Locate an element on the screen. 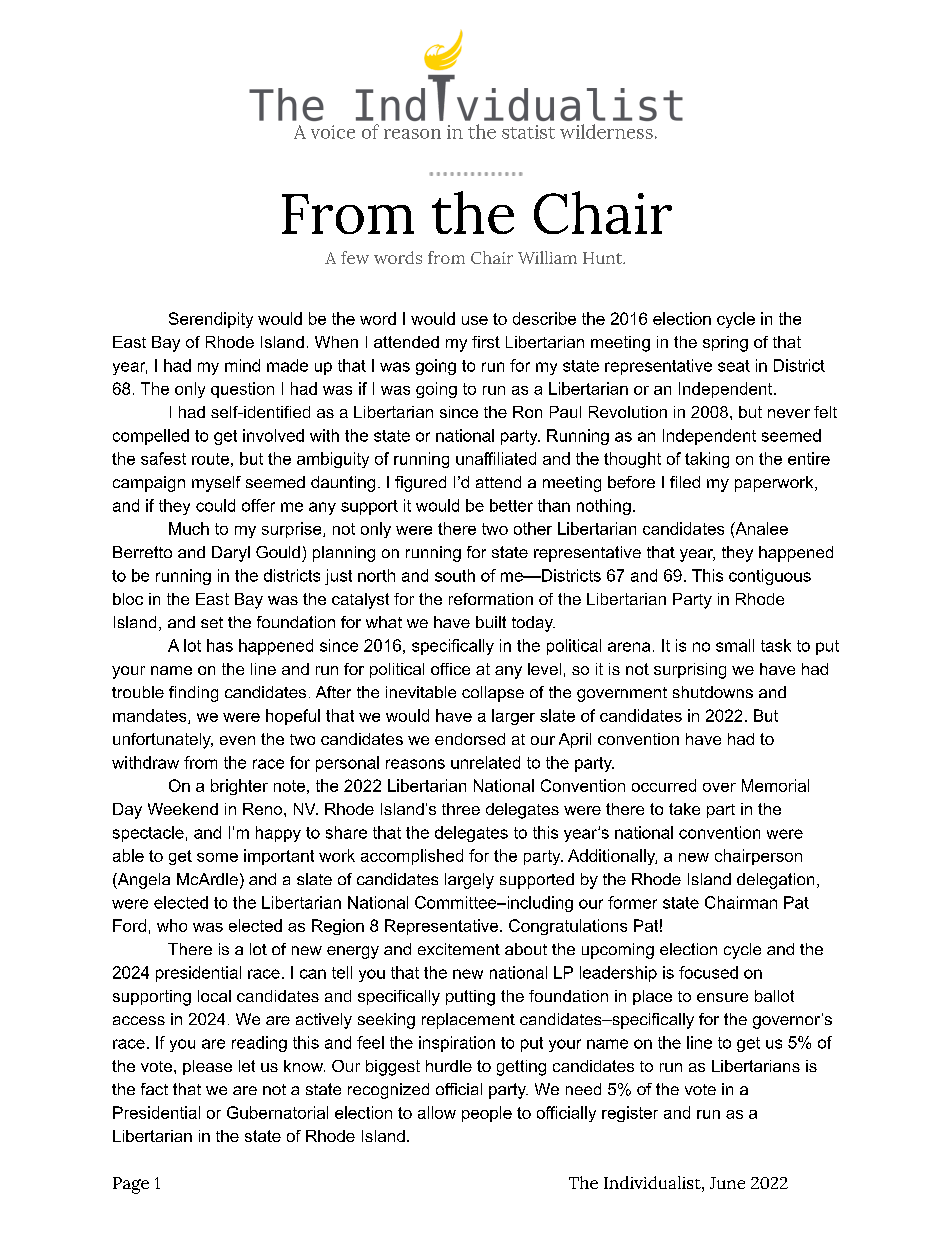  voice is located at coordinates (333, 132).
